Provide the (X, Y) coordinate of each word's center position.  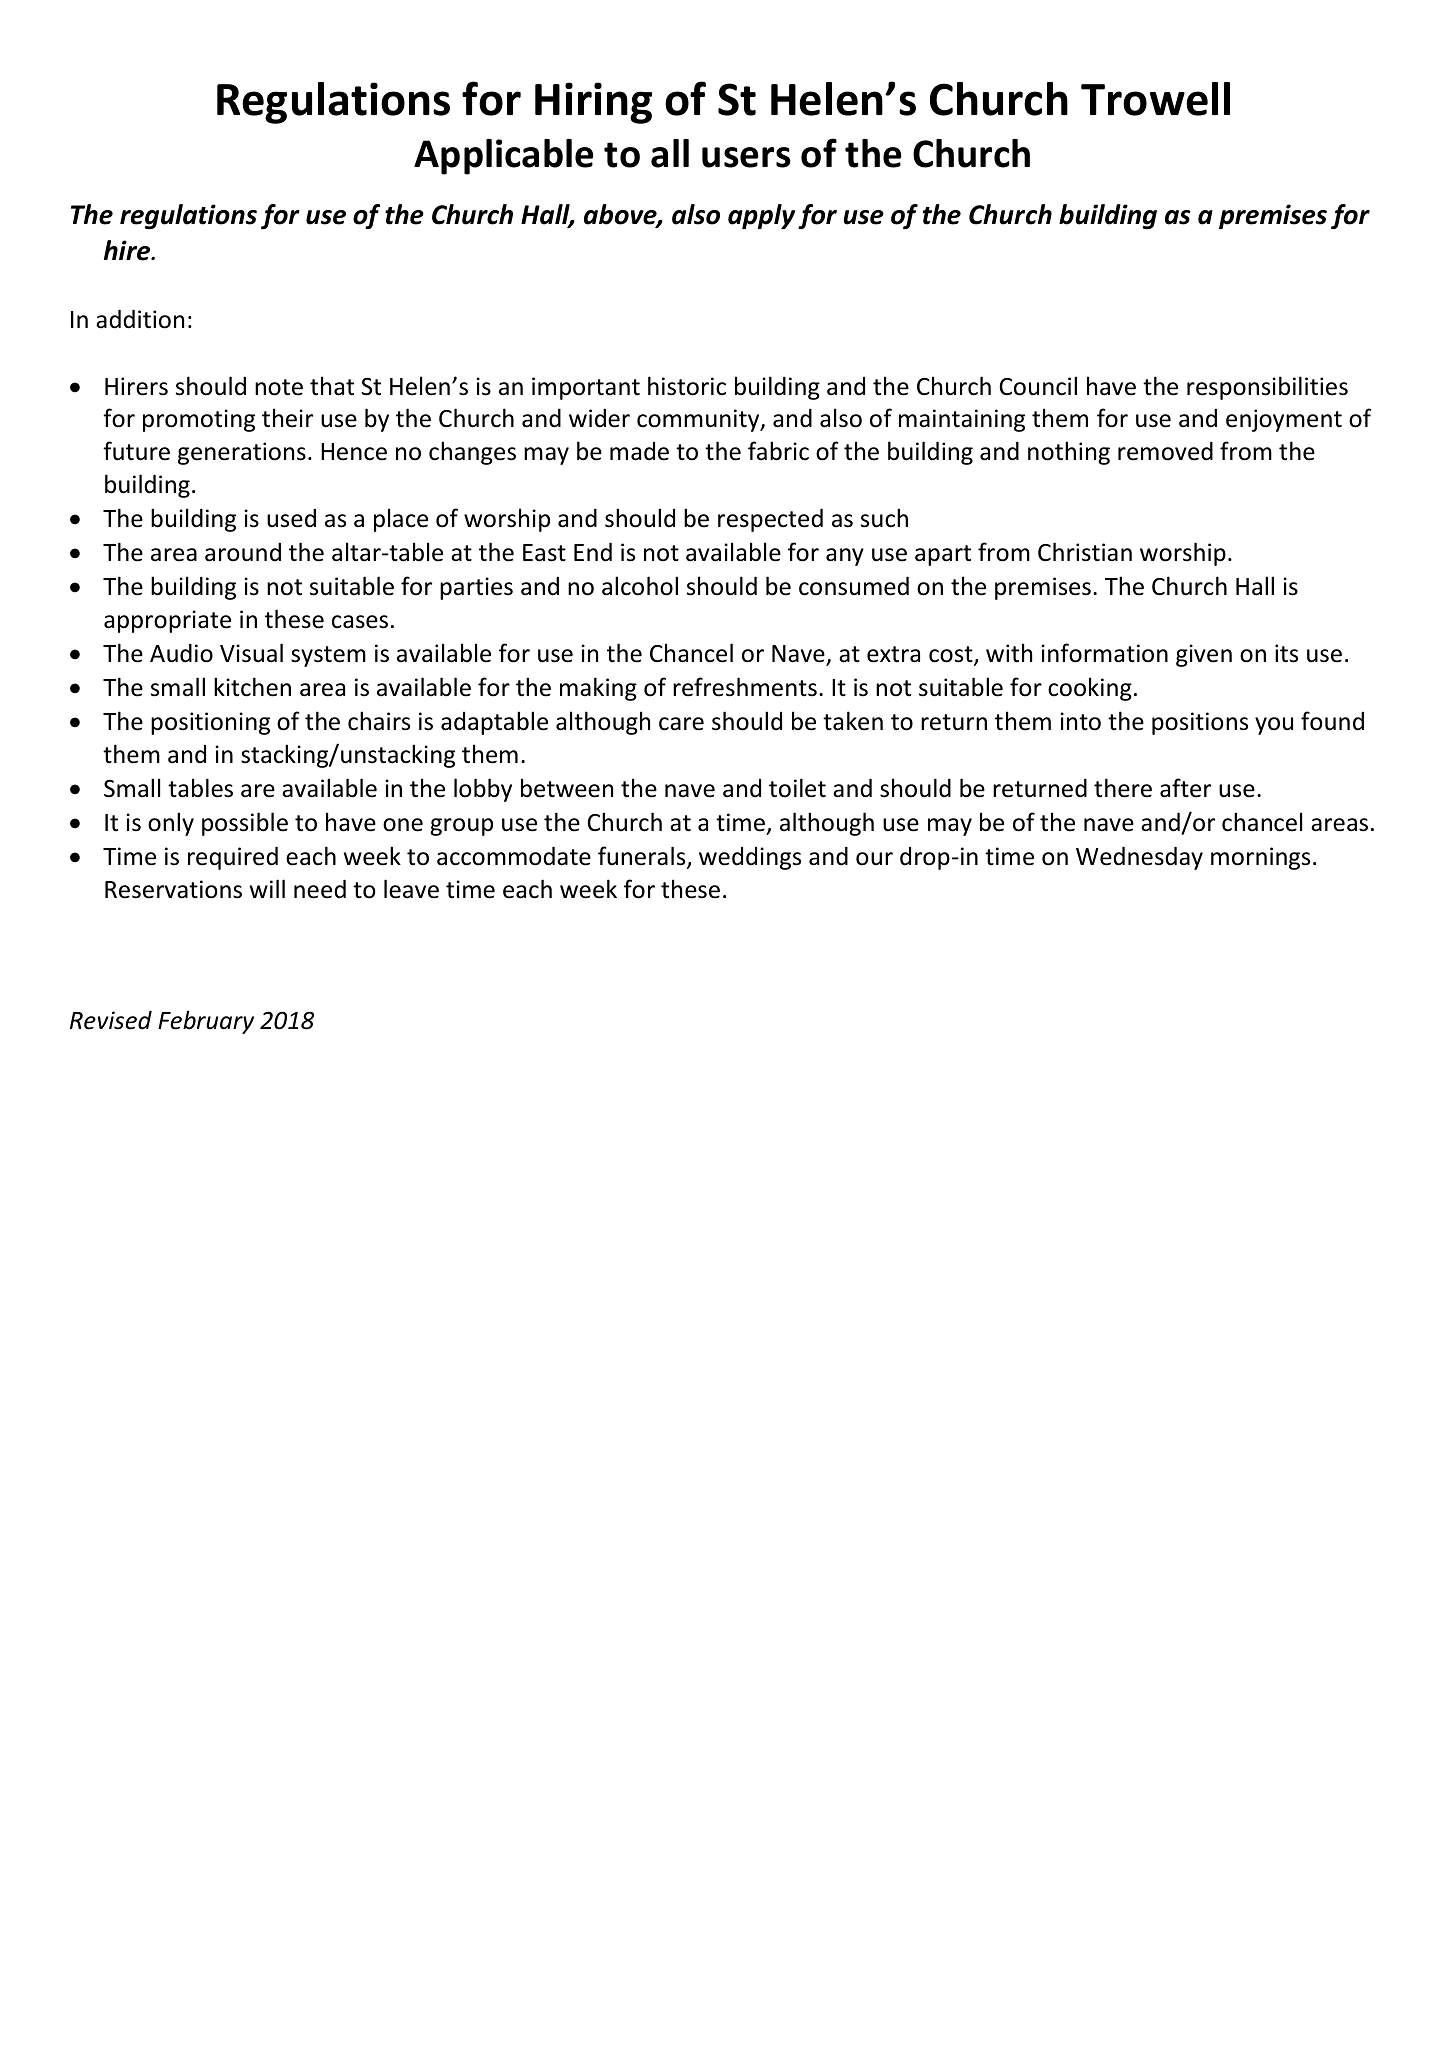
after (1185, 788)
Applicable (504, 157)
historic (687, 386)
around (243, 552)
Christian (1085, 552)
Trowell (1155, 99)
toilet (797, 788)
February (206, 1022)
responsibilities (1267, 388)
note (279, 387)
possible (245, 824)
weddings (750, 858)
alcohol (640, 586)
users (746, 157)
